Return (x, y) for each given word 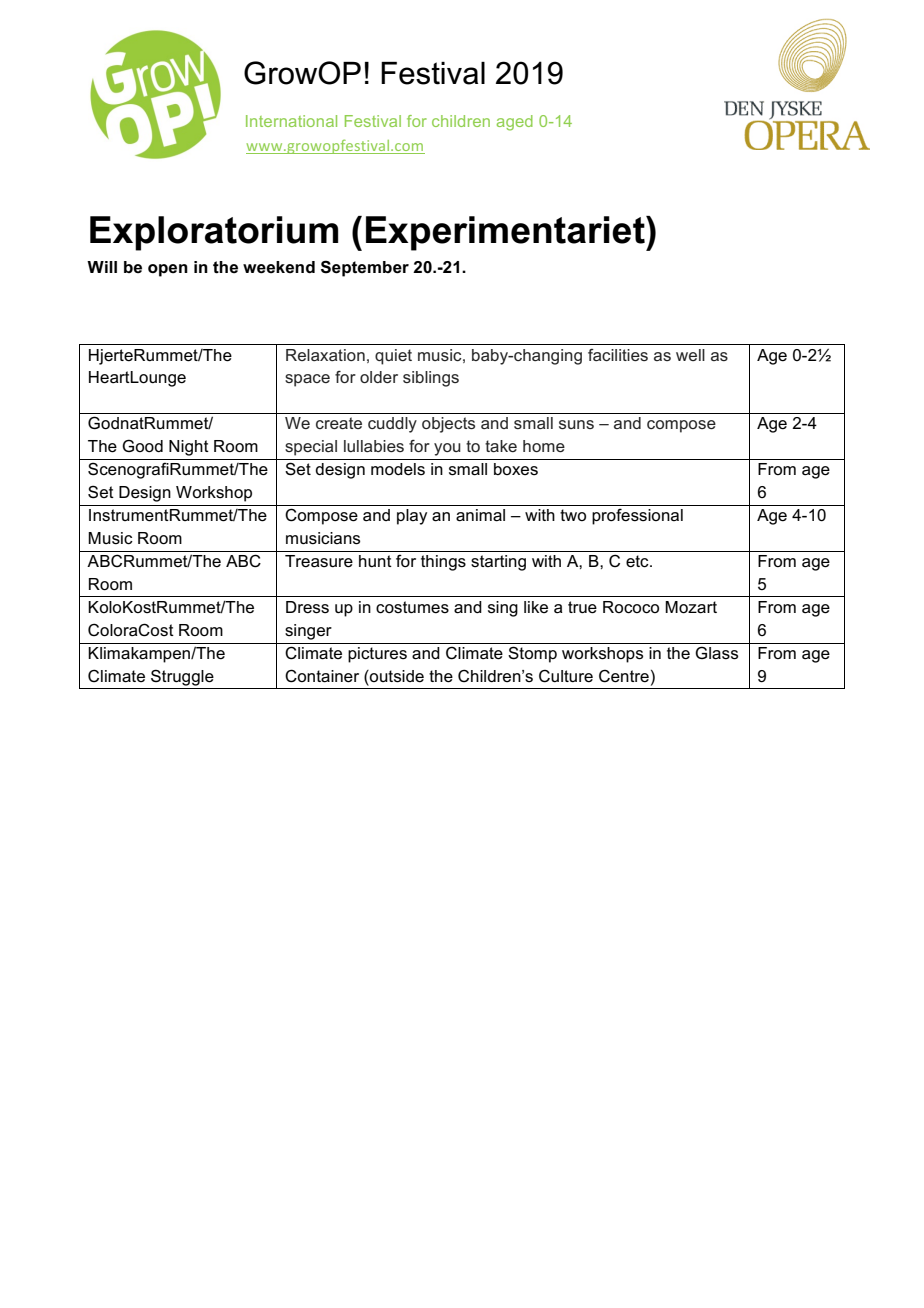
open (168, 270)
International (291, 121)
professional (637, 516)
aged (515, 123)
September (365, 268)
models (398, 469)
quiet (393, 357)
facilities (618, 355)
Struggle (182, 677)
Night (189, 448)
